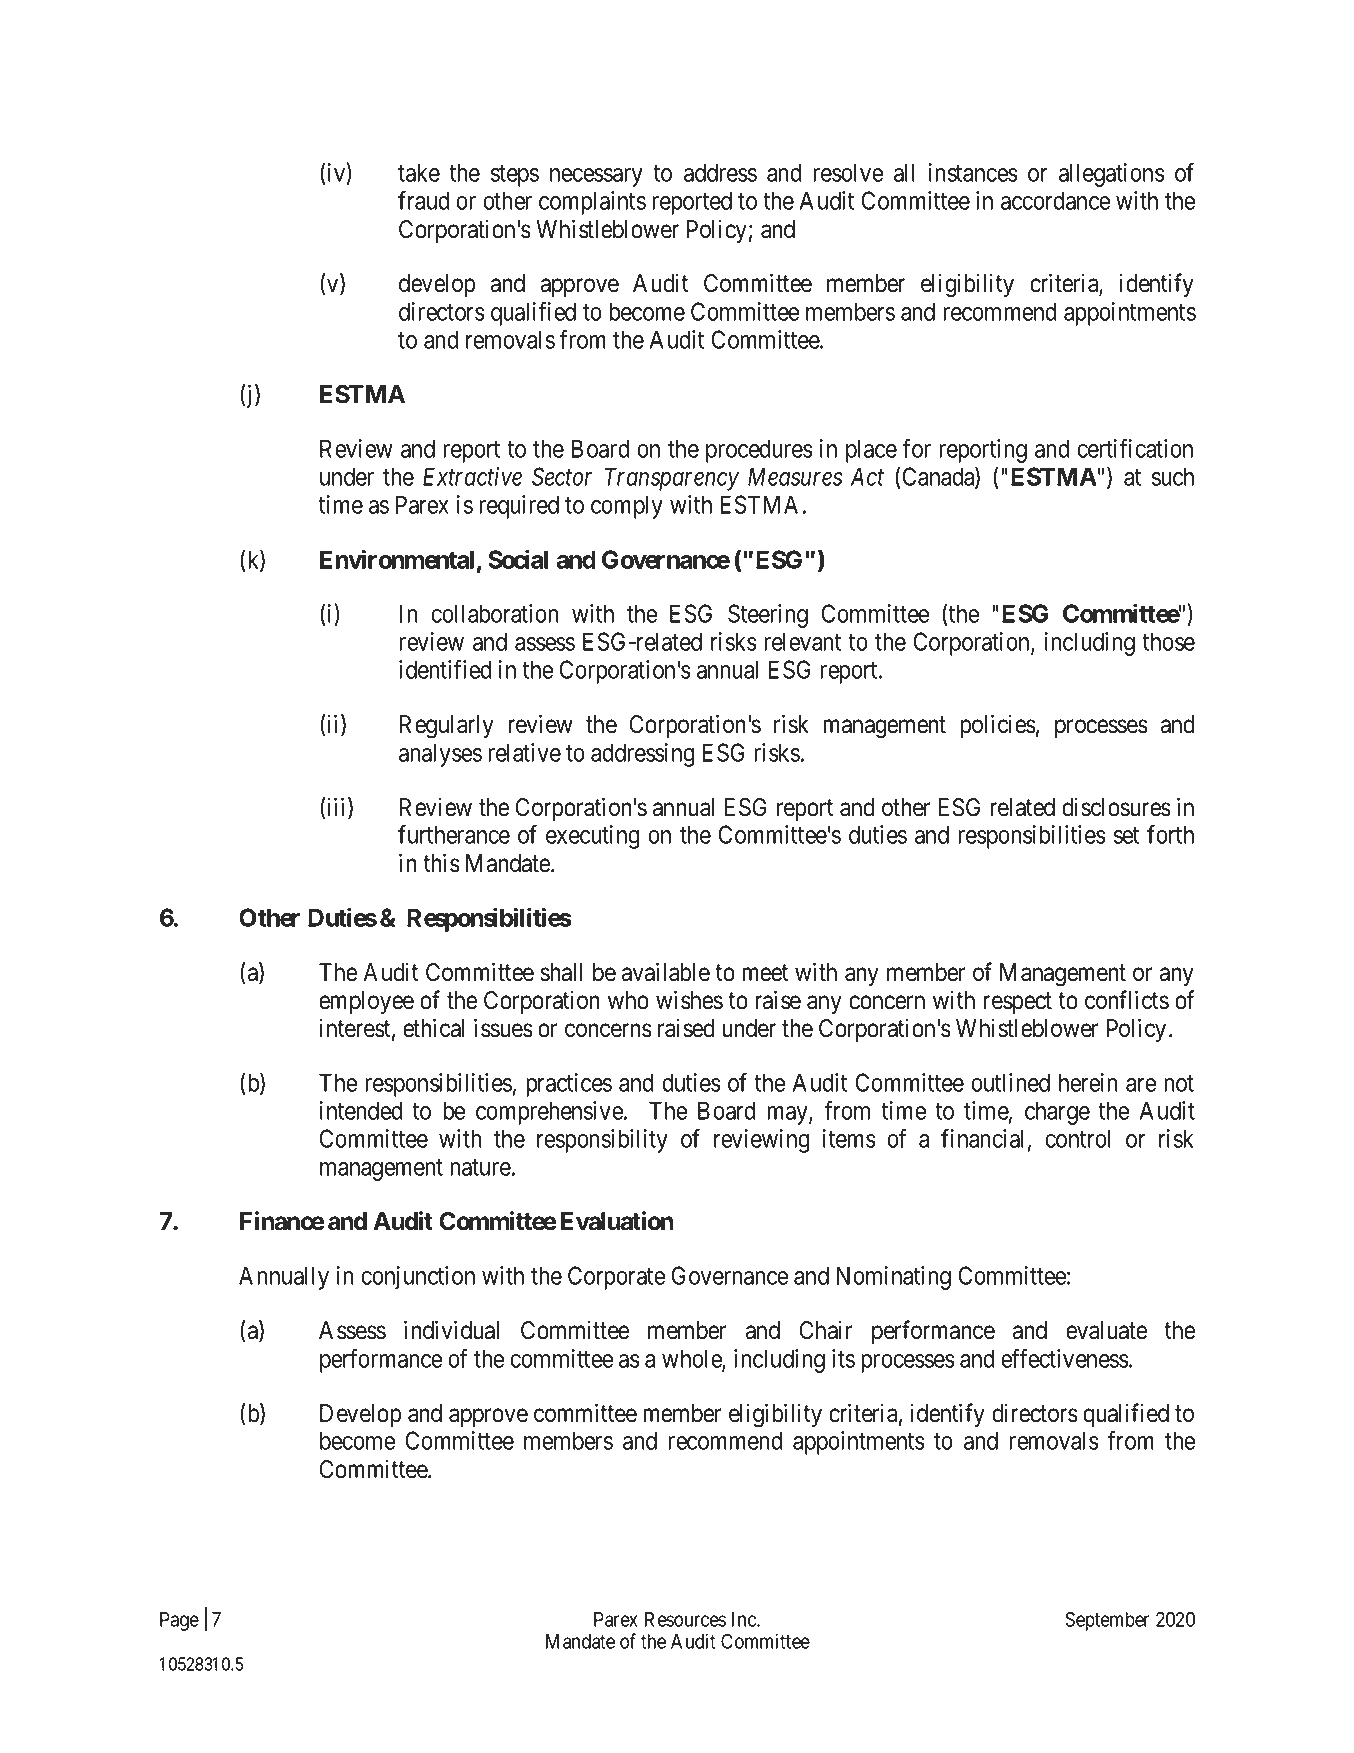 The width and height of the page is (1354, 1753). What do you see at coordinates (179, 1621) in the page?
I see `Page` at bounding box center [179, 1621].
